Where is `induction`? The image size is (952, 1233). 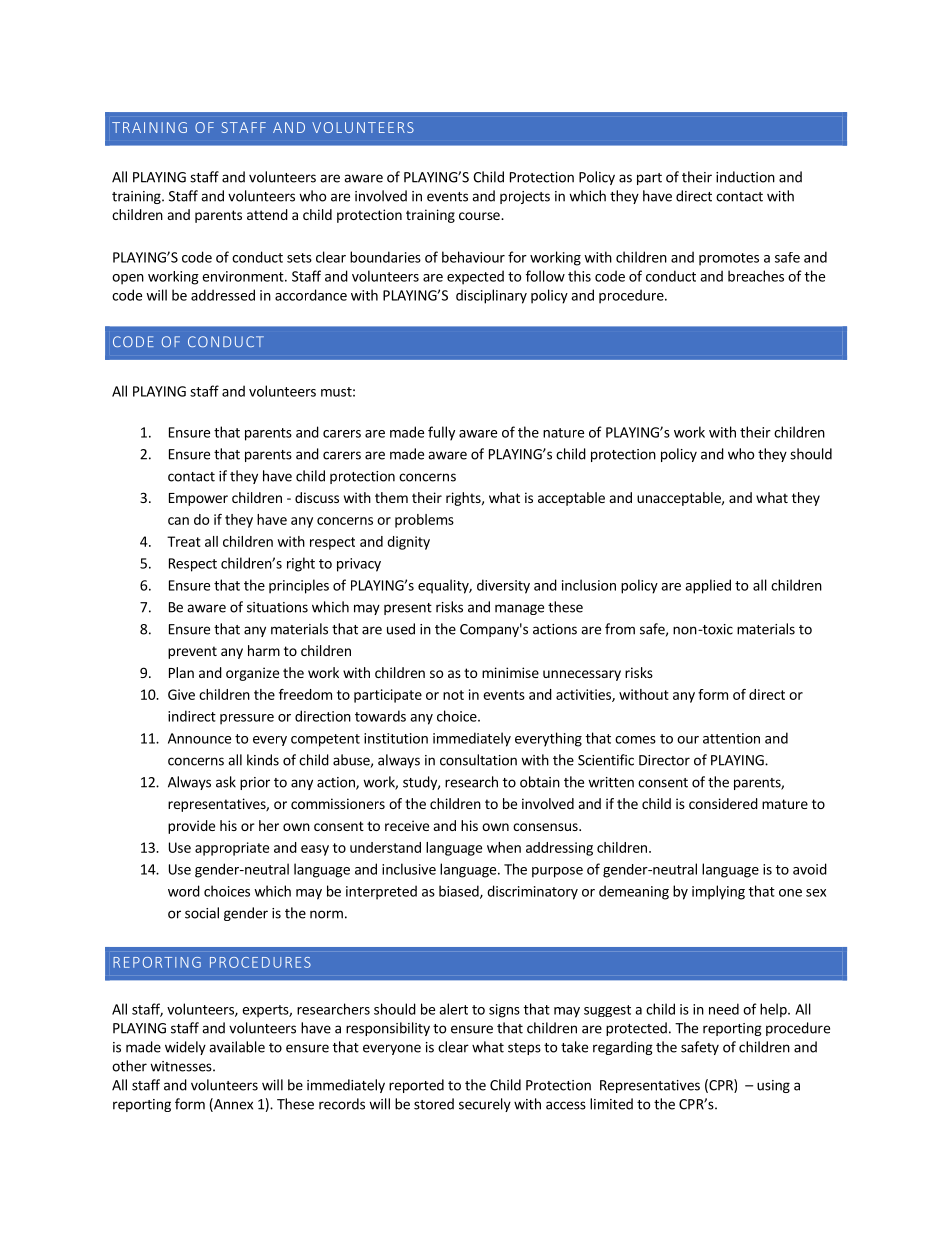
induction is located at coordinates (745, 177).
